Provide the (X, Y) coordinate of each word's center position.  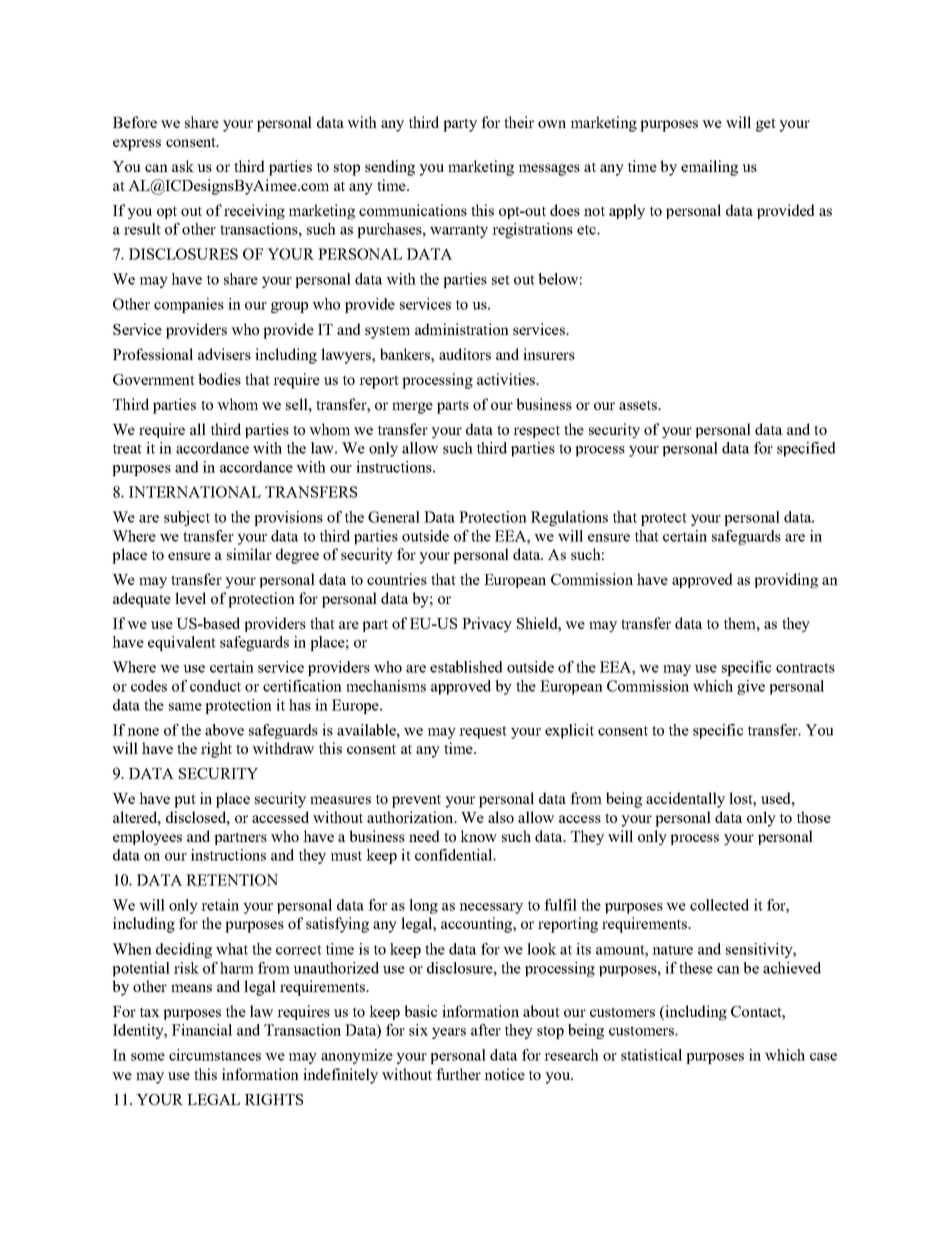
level (190, 598)
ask (183, 166)
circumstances (215, 1055)
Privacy (487, 624)
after (486, 1030)
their (519, 122)
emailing (709, 168)
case (823, 1057)
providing (786, 580)
